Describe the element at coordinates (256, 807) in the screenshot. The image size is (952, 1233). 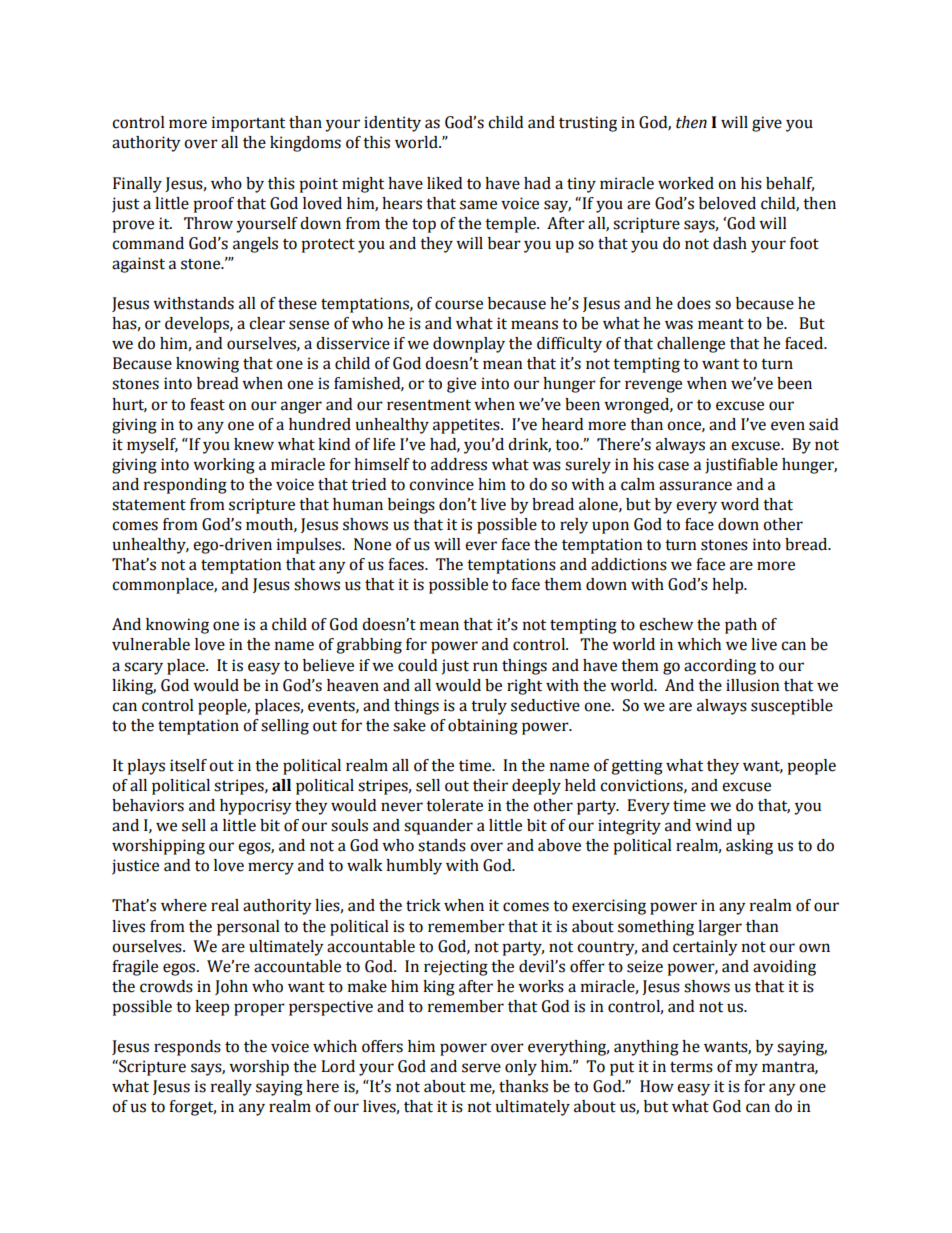
I see `hypocrisy` at that location.
